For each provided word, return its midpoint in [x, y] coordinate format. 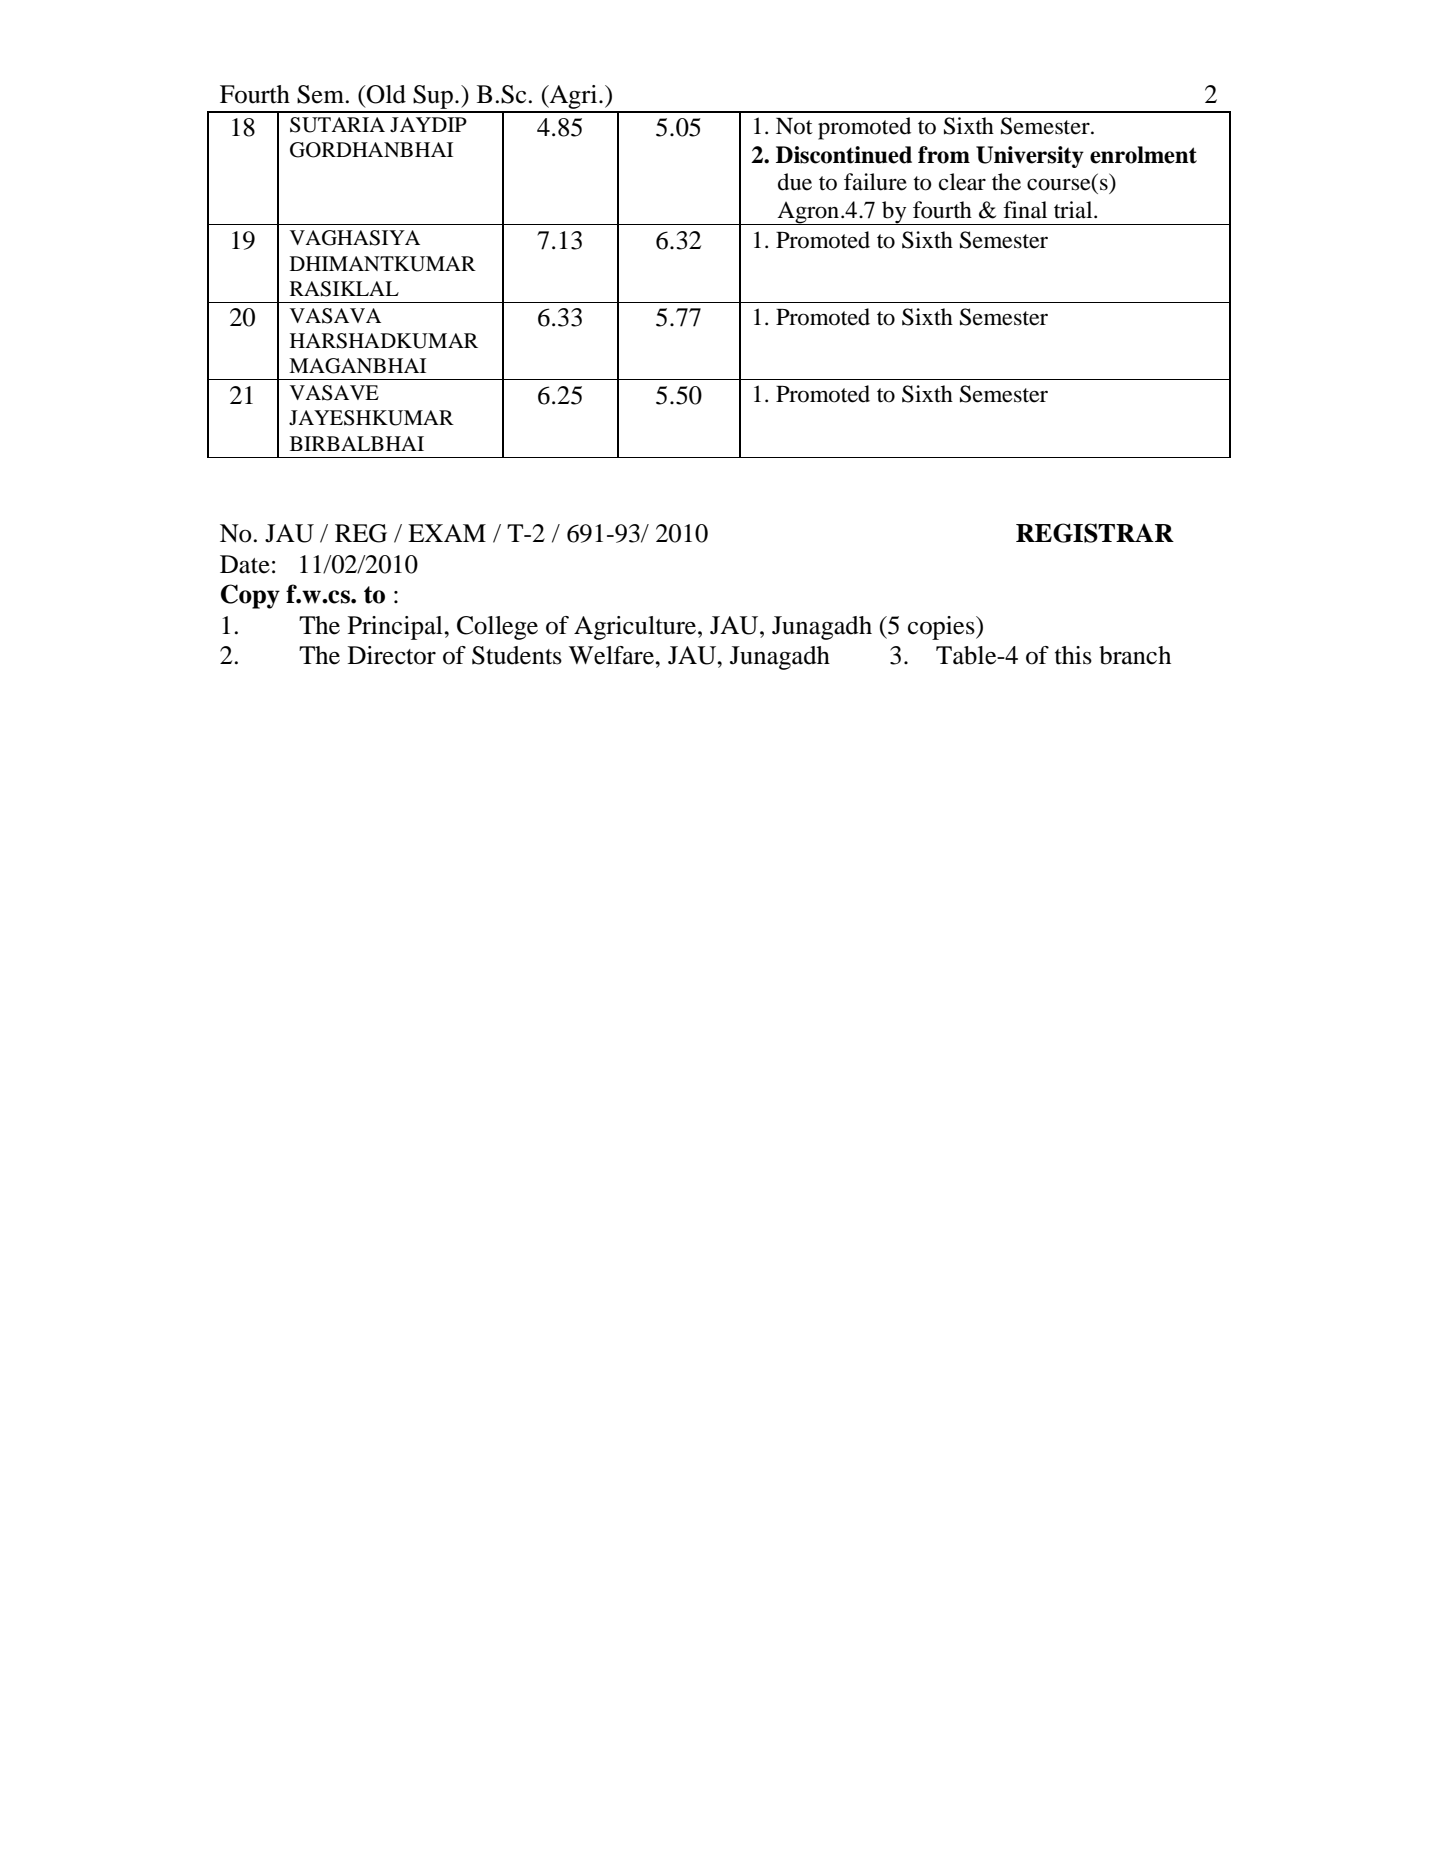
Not [794, 126]
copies [942, 628]
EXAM [447, 533]
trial [1074, 210]
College [497, 628]
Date [245, 564]
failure [875, 182]
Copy [250, 596]
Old [385, 94]
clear [962, 182]
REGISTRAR [1095, 533]
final [1025, 210]
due [795, 182]
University [1030, 157]
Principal [396, 628]
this [1073, 655]
